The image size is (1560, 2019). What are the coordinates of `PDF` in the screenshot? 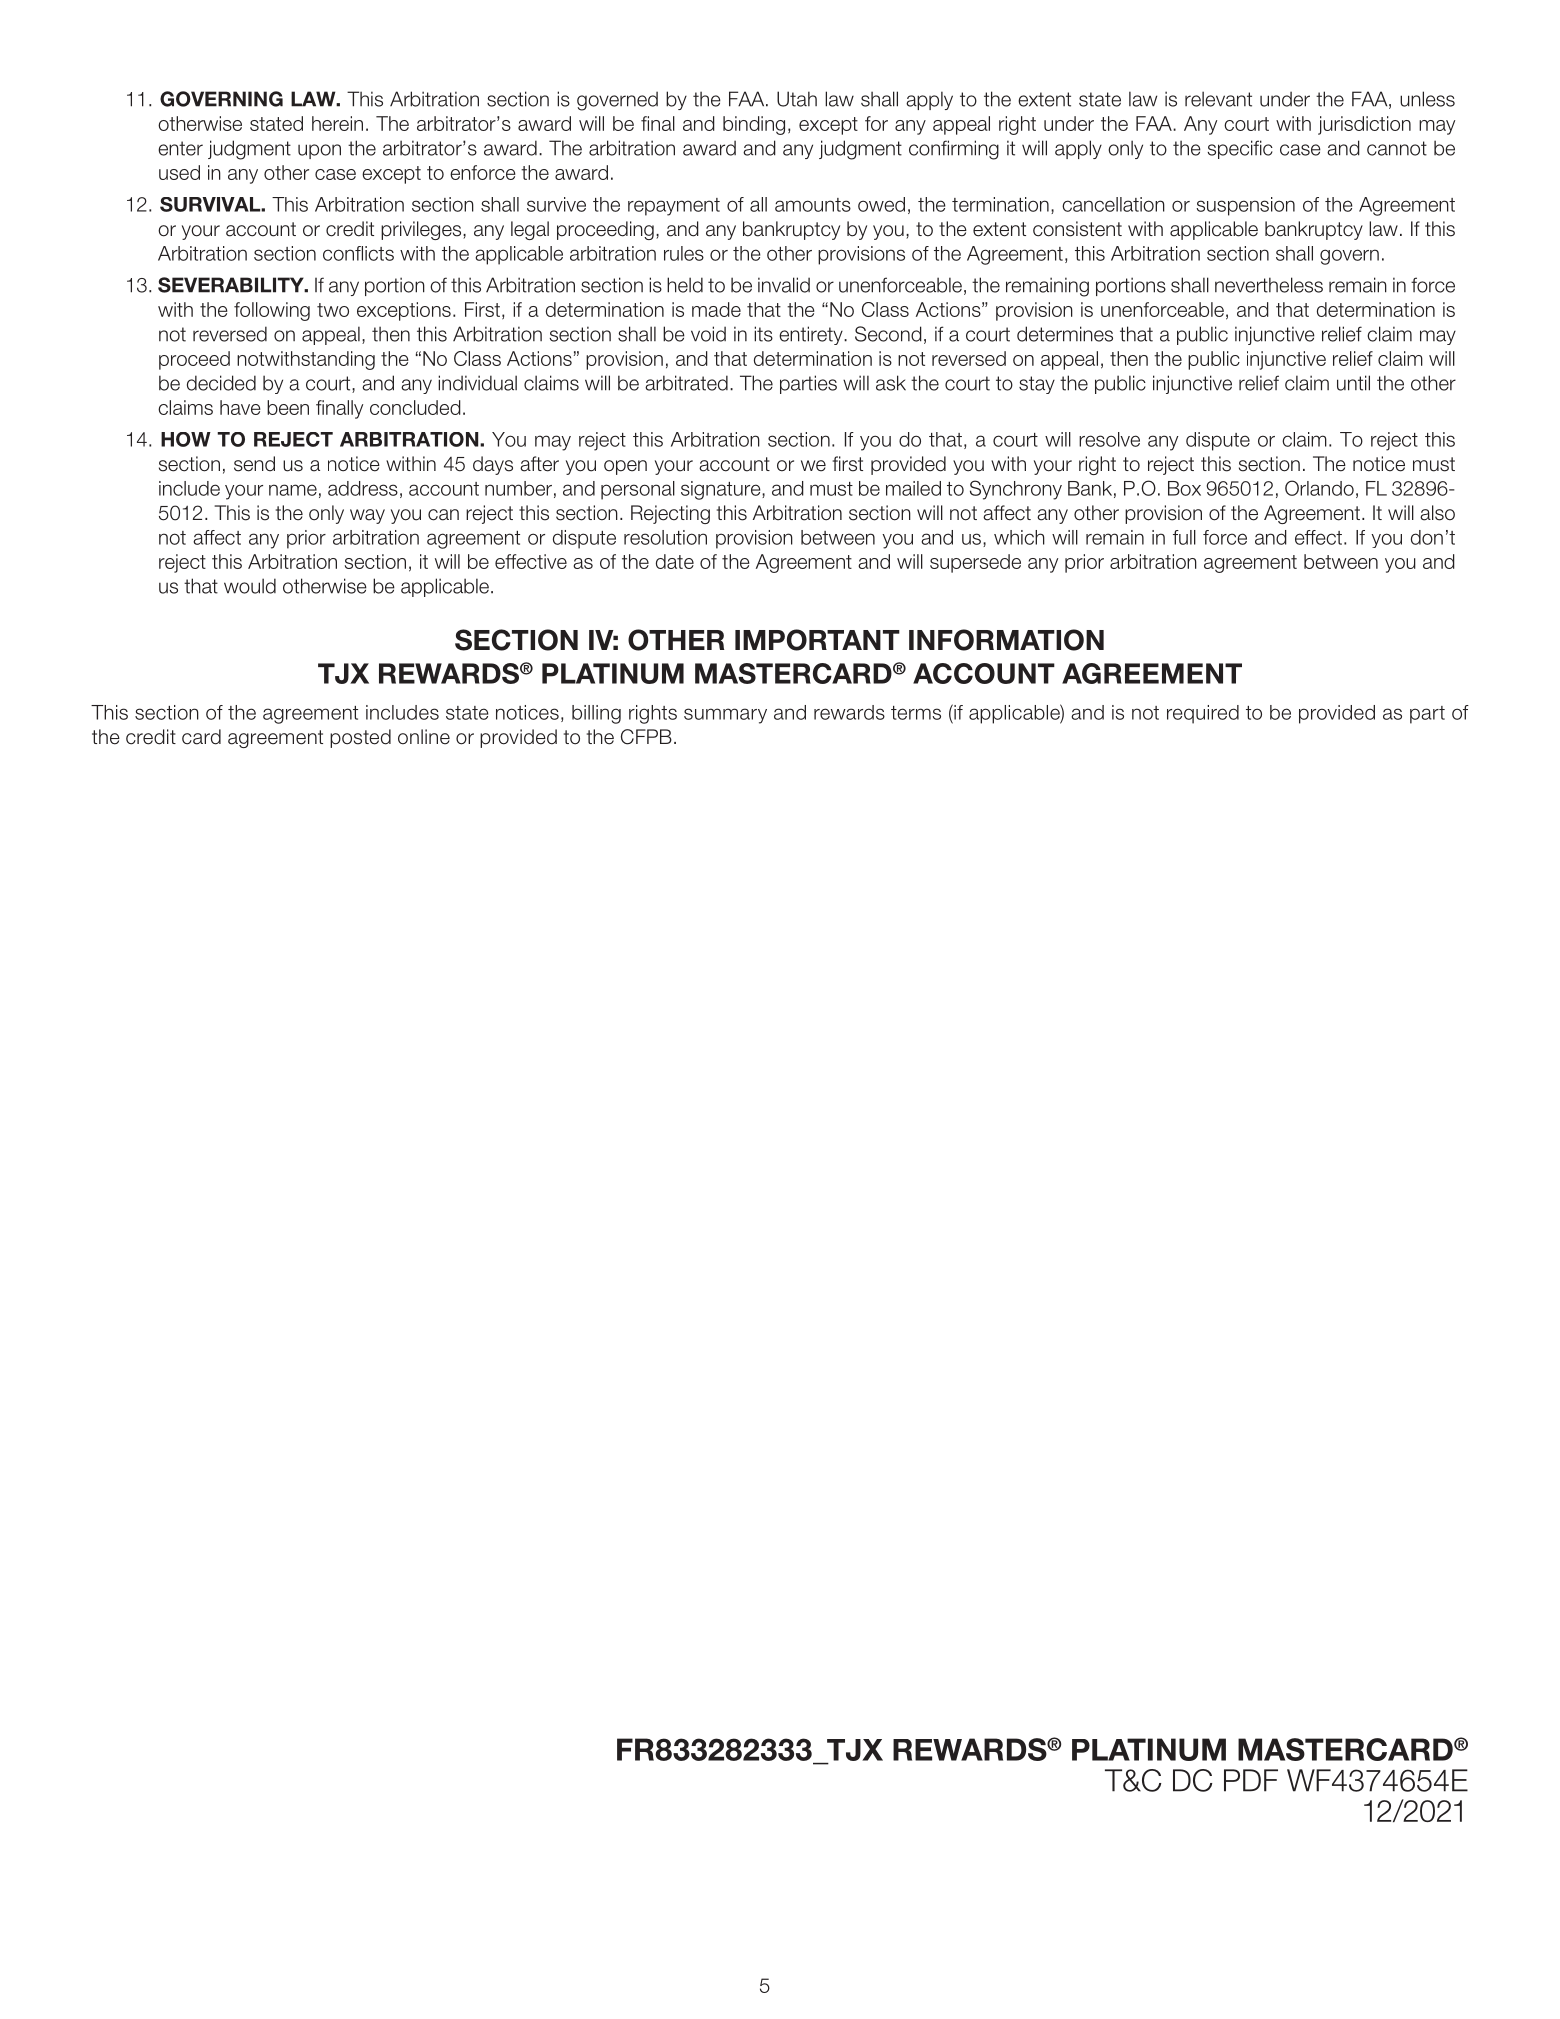 It's located at (1251, 1780).
